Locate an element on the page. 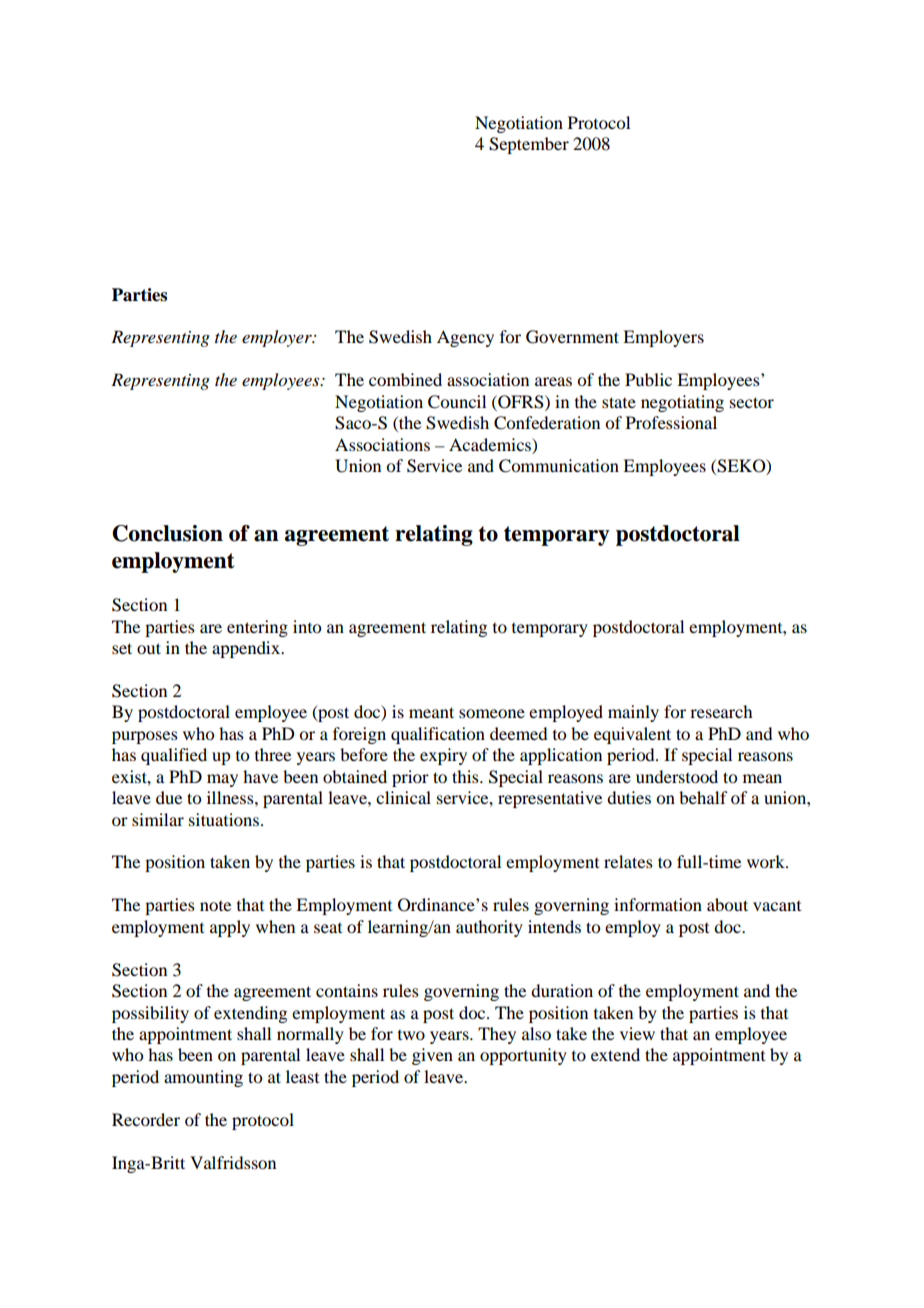  given is located at coordinates (432, 1056).
